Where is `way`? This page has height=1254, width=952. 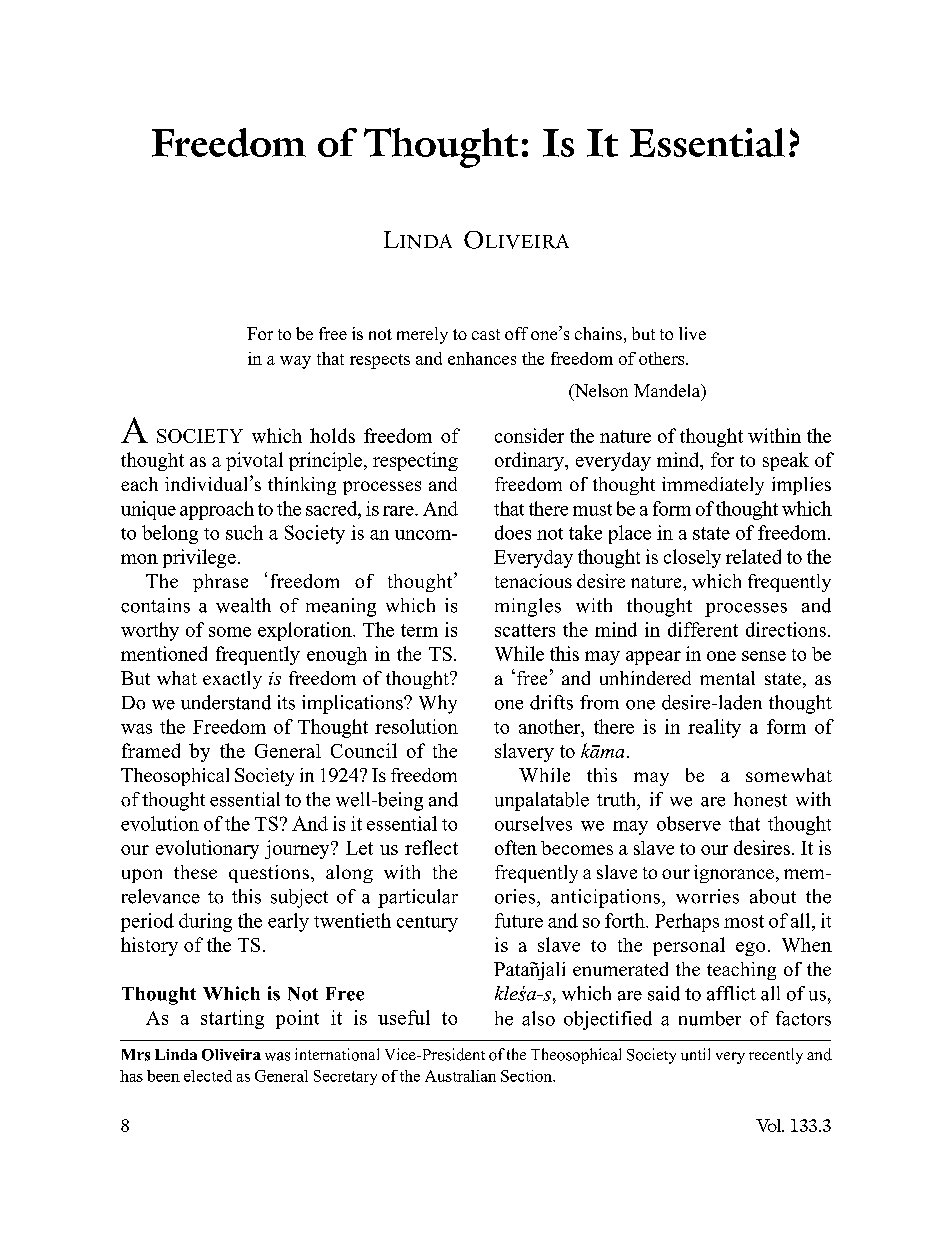
way is located at coordinates (295, 362).
